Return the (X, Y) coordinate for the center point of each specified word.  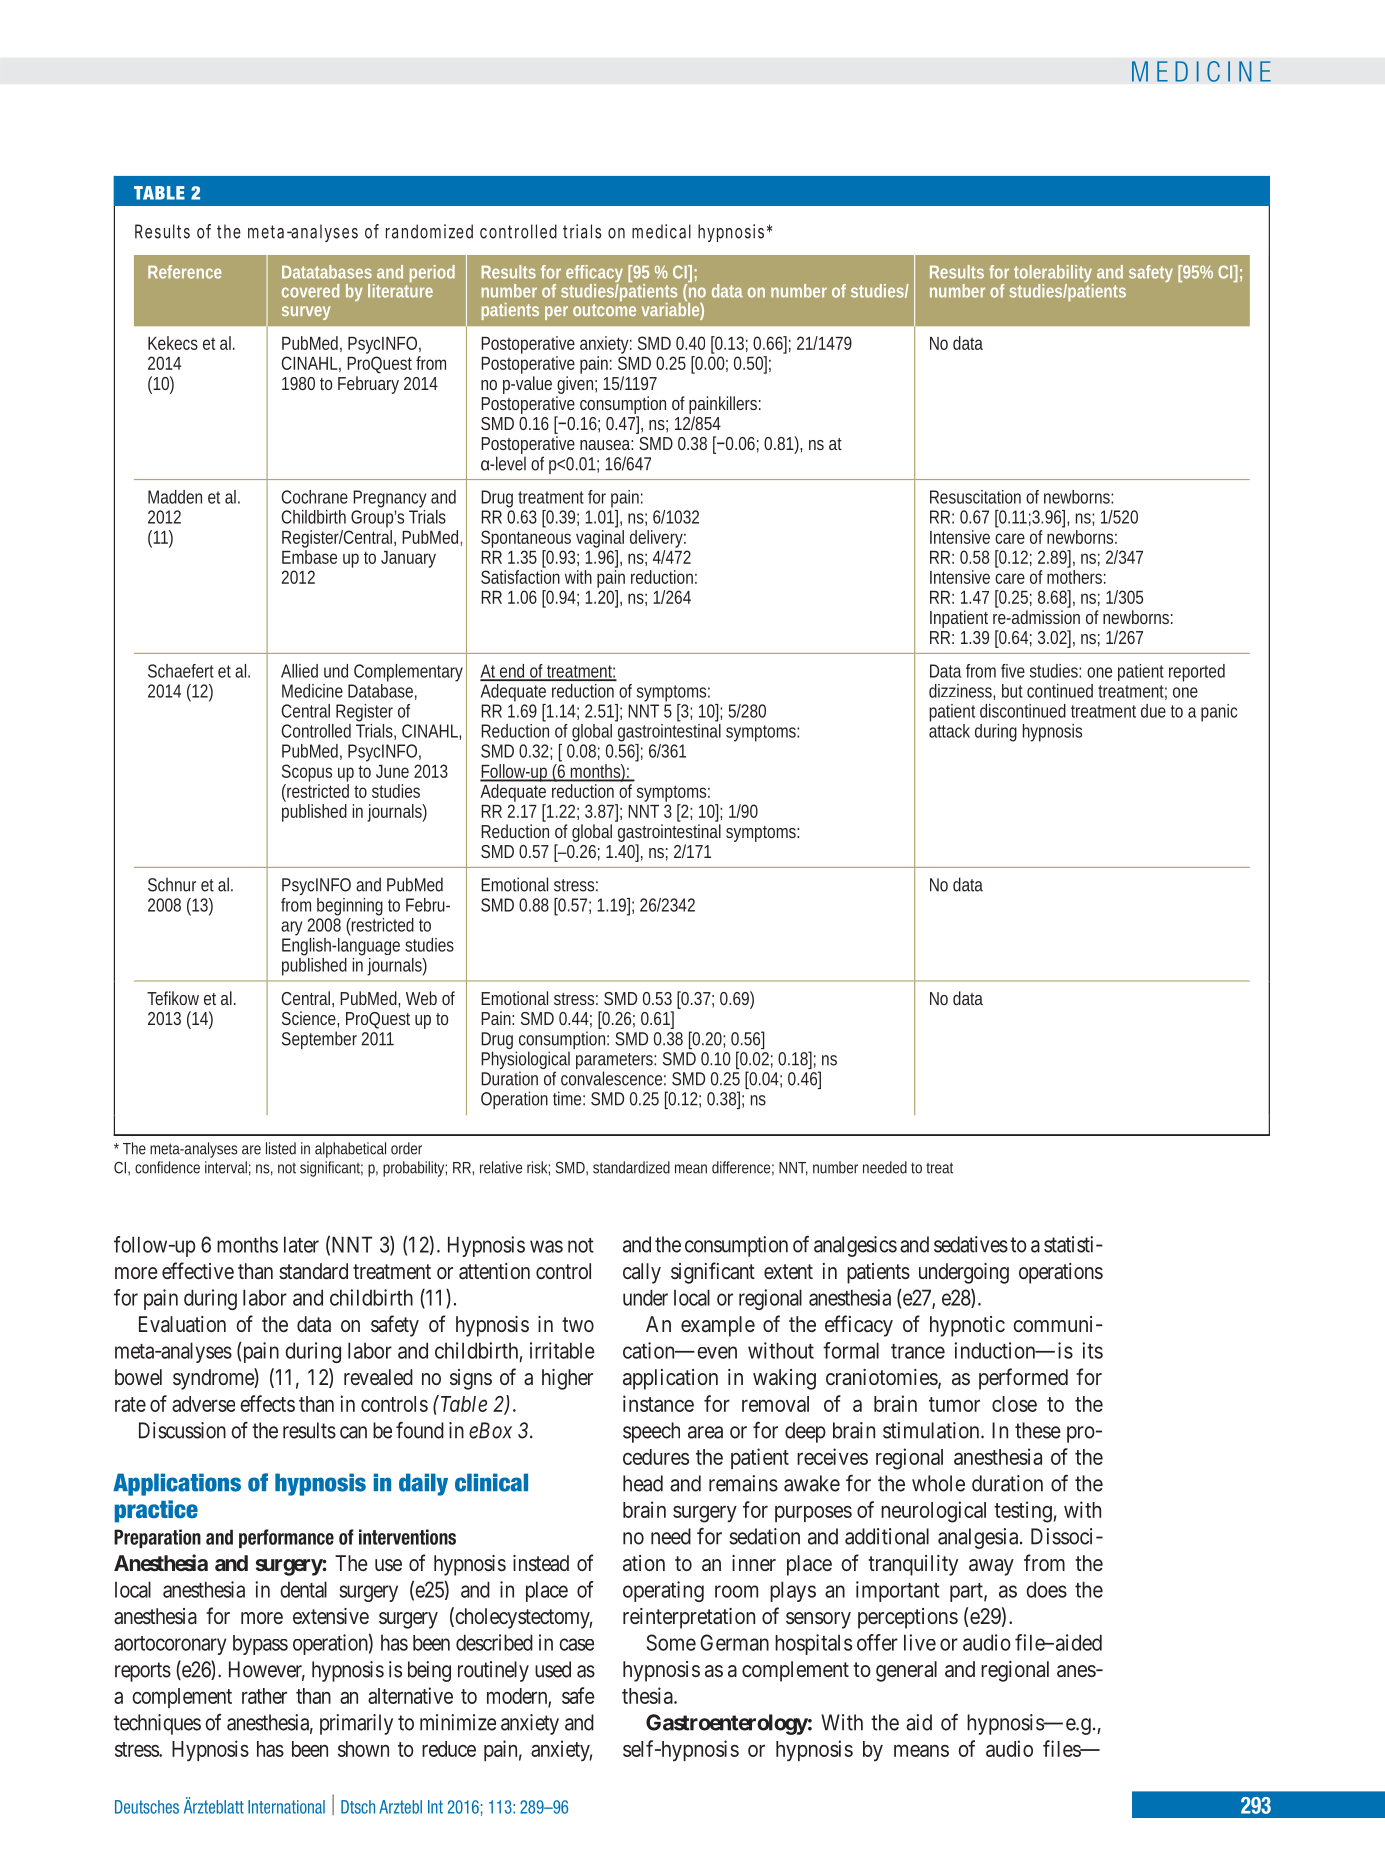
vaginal (600, 540)
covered (310, 291)
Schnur (172, 884)
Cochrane (315, 497)
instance (658, 1403)
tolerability (1054, 275)
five (1013, 671)
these (1038, 1430)
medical (661, 231)
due (1153, 711)
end (514, 672)
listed (281, 1148)
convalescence (613, 1078)
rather (264, 1696)
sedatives (971, 1244)
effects (267, 1403)
